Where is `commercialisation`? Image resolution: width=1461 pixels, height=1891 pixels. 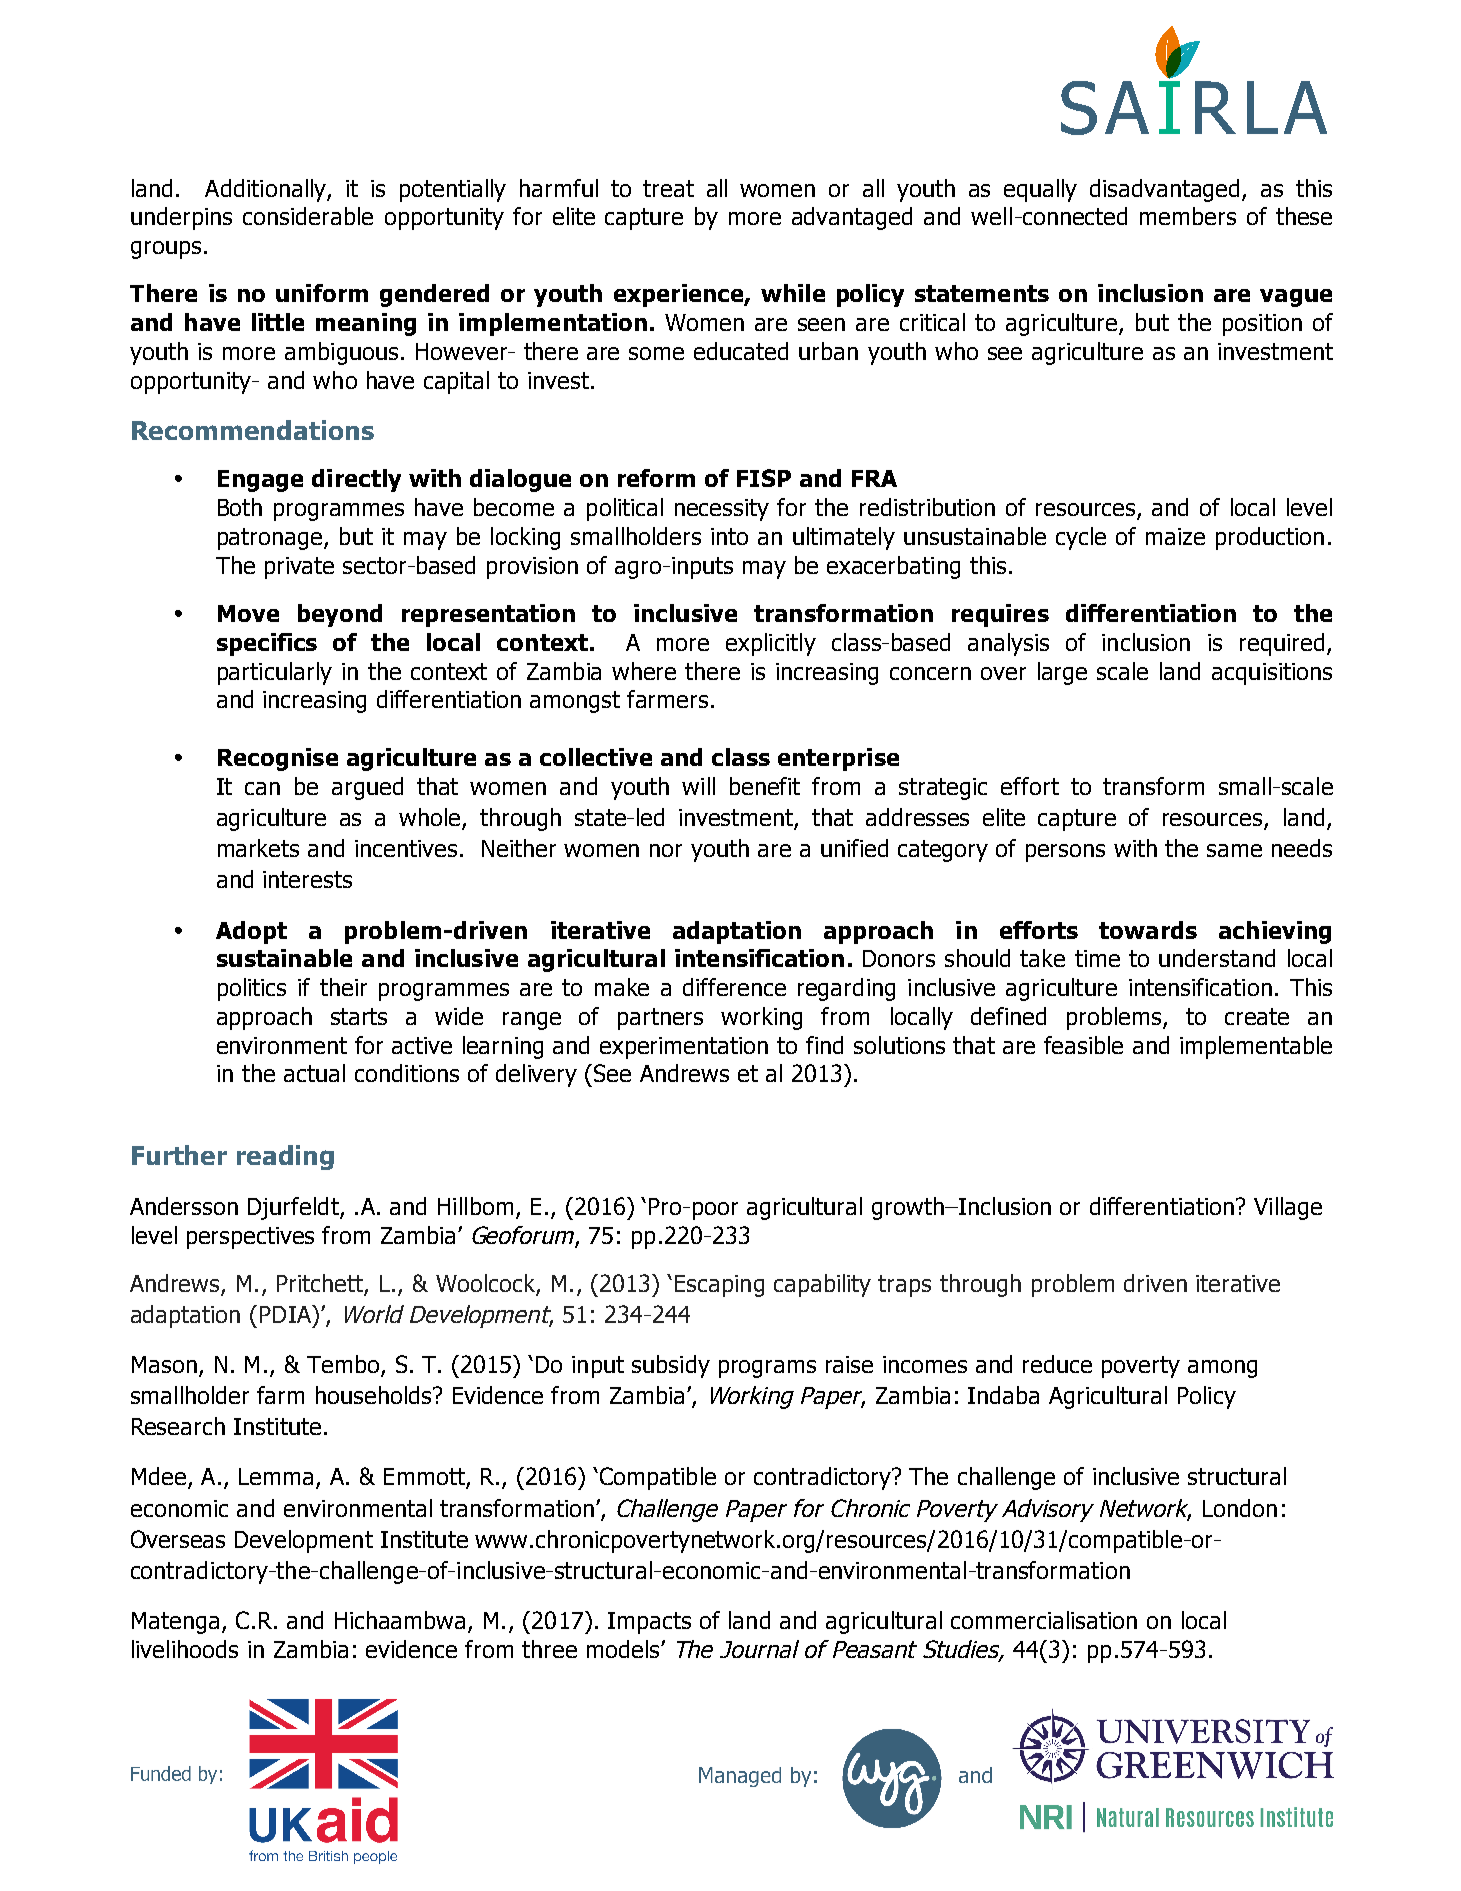
commercialisation is located at coordinates (1044, 1620).
